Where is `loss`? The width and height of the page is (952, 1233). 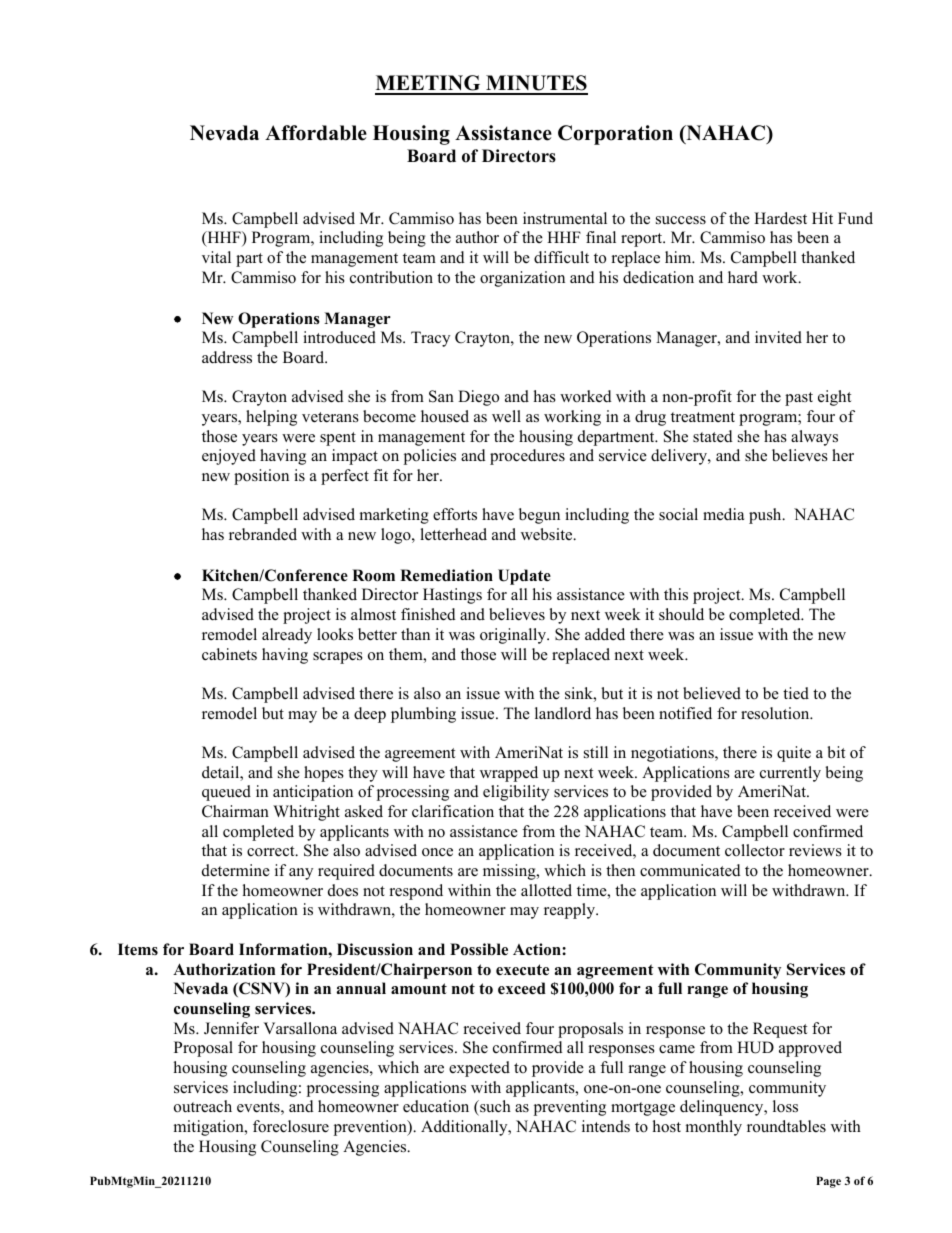
loss is located at coordinates (785, 1106).
